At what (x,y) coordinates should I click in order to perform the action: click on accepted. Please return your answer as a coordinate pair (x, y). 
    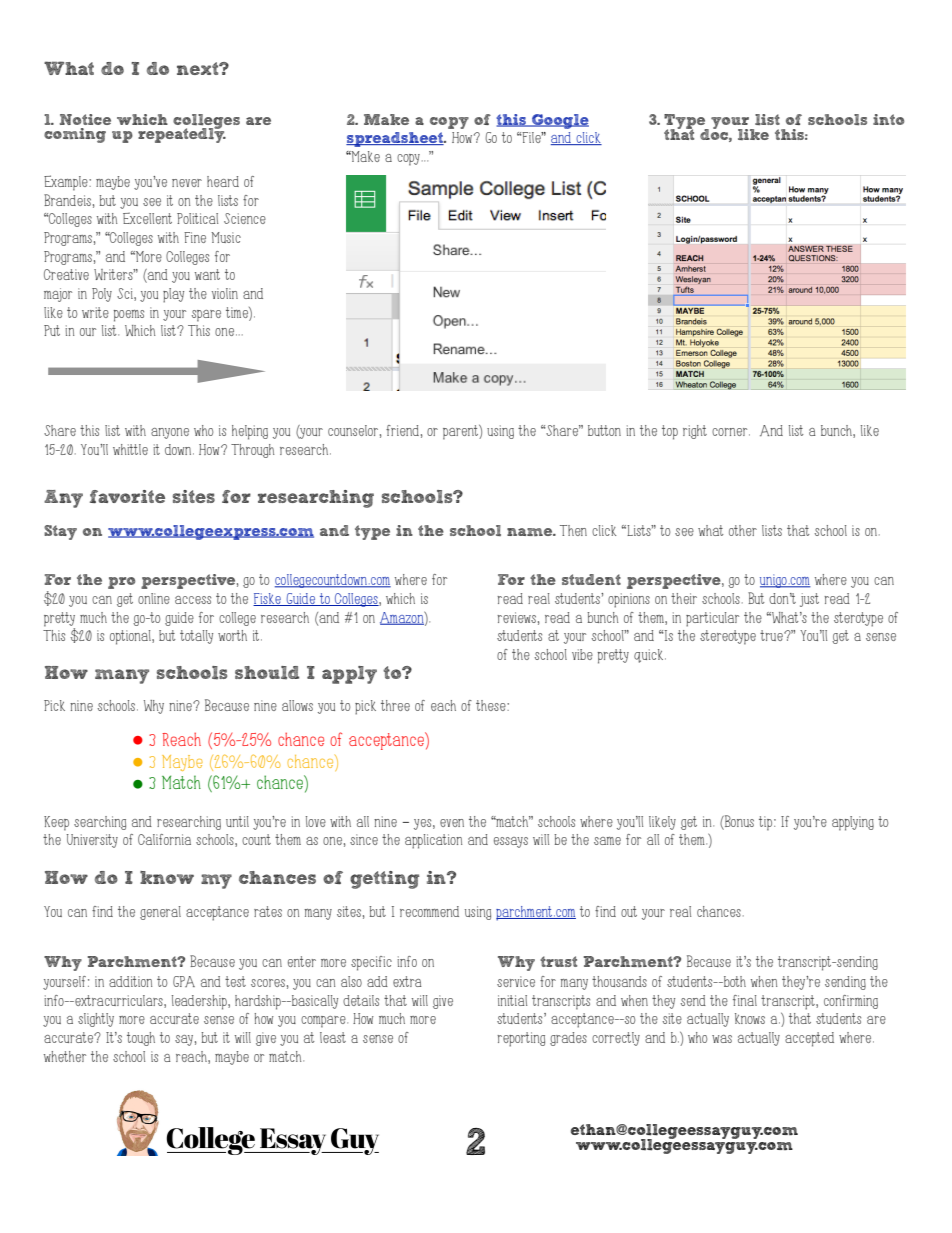
    Looking at the image, I should click on (809, 1039).
